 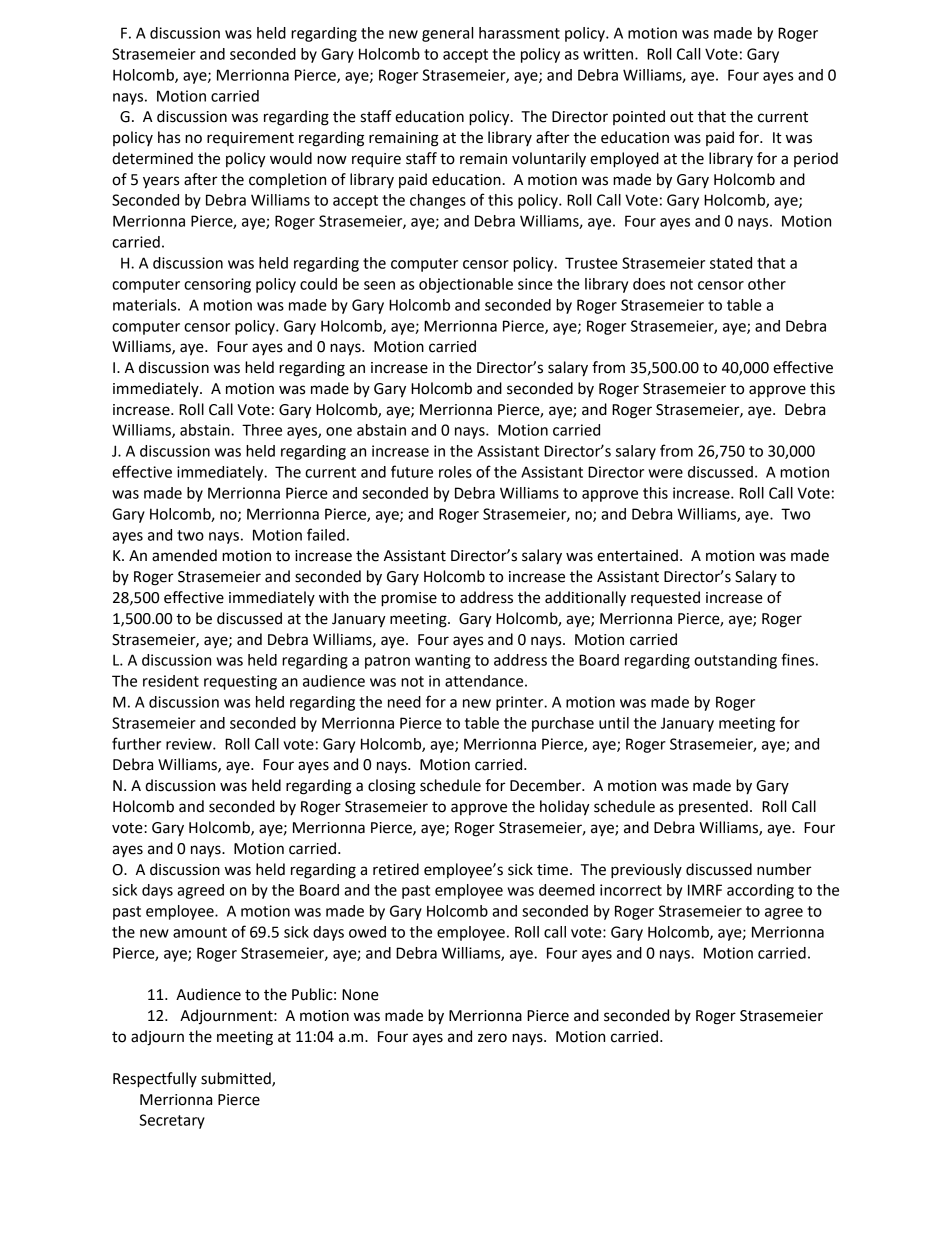 What do you see at coordinates (237, 1079) in the document?
I see `submitted` at bounding box center [237, 1079].
